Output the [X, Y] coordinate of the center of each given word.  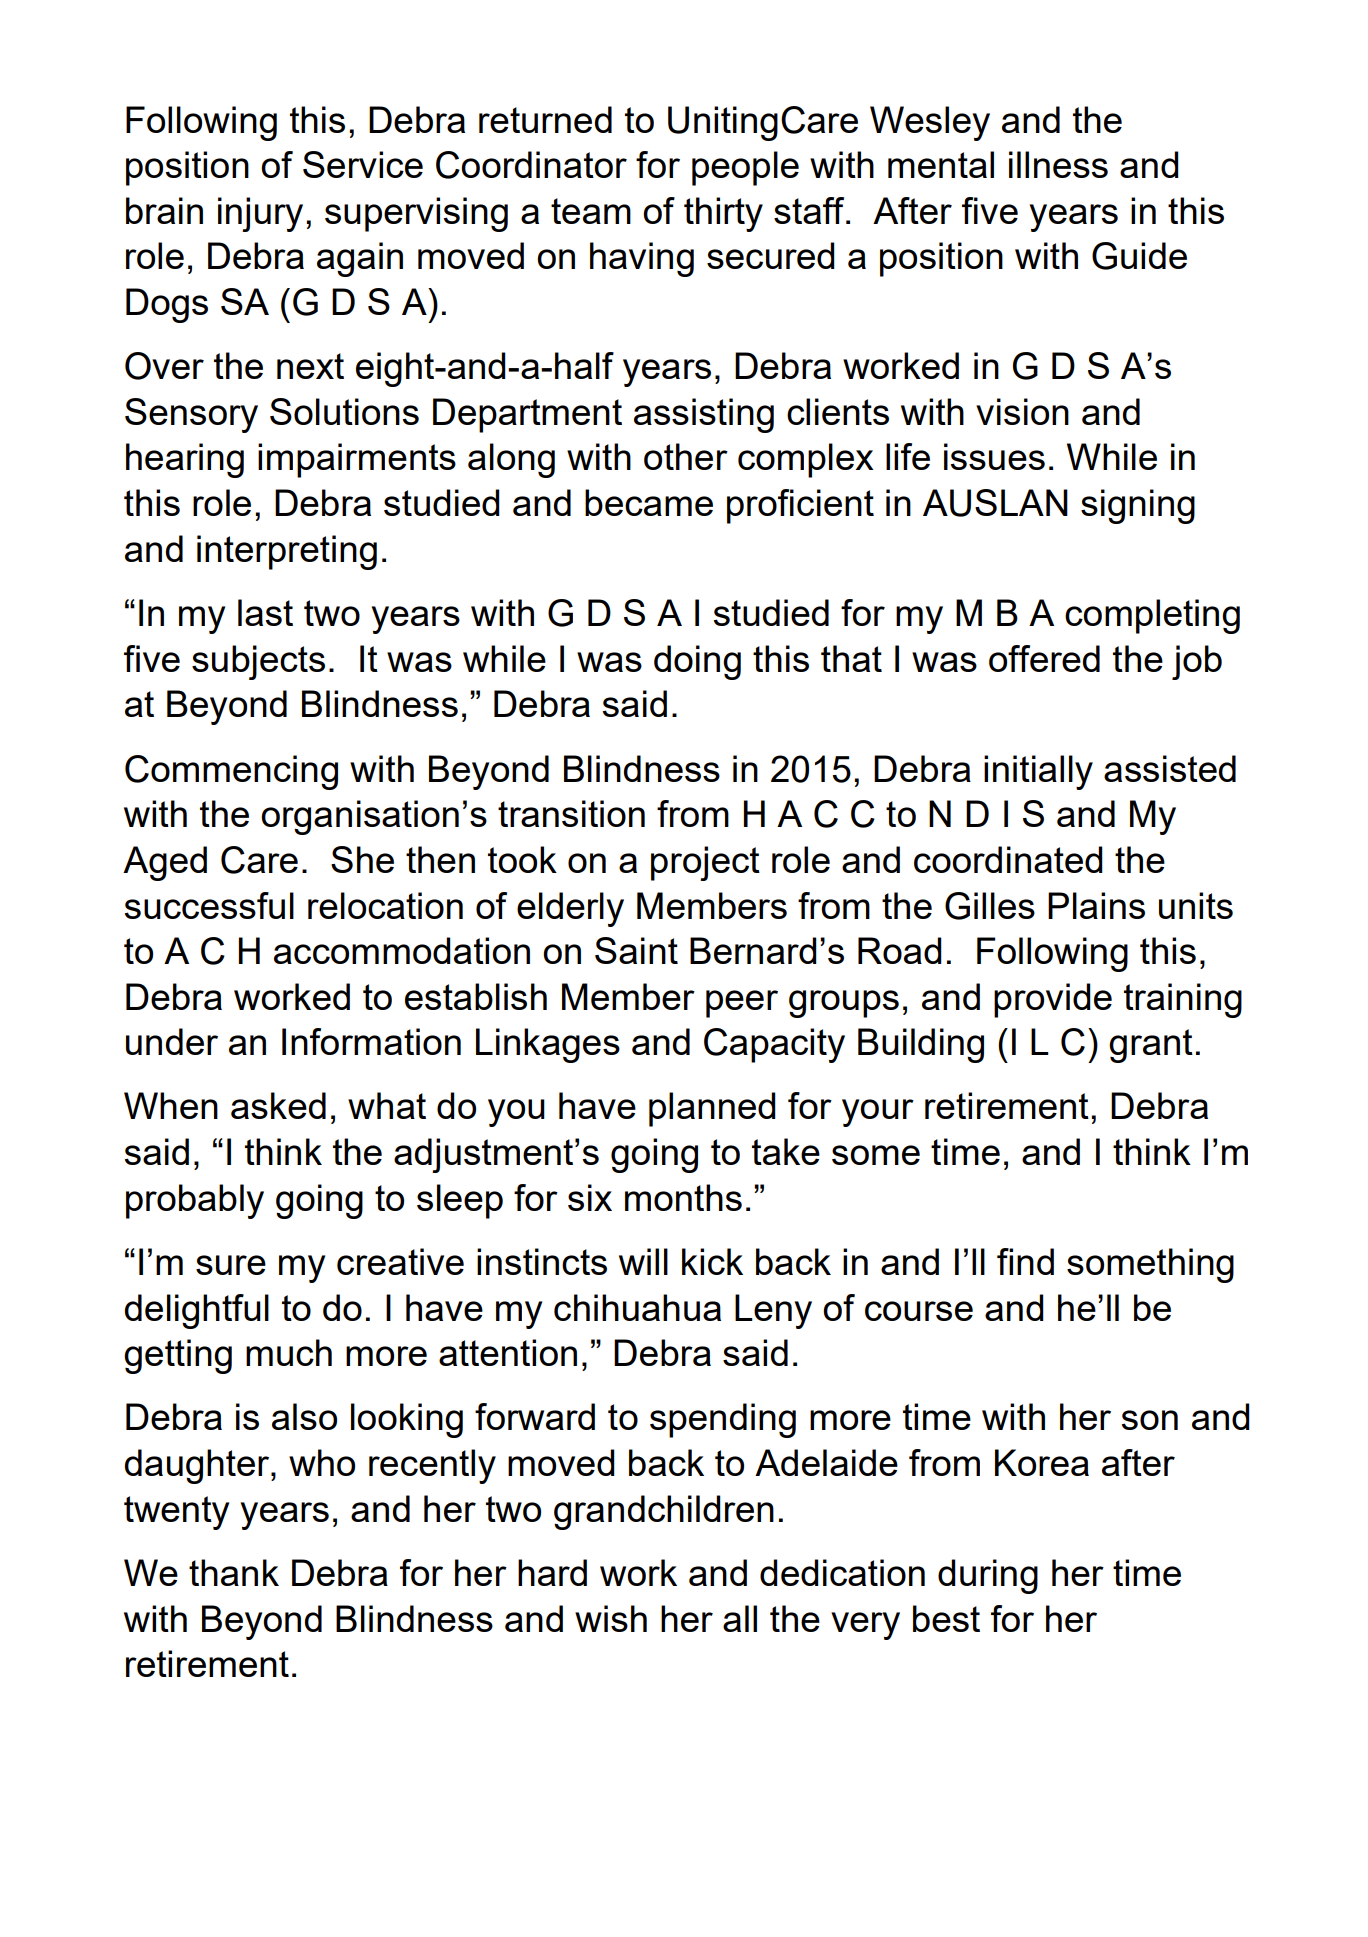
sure [231, 1265]
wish [611, 1618]
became [649, 502]
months [683, 1197]
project [705, 863]
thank [234, 1572]
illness [1058, 164]
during [988, 1576]
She [362, 859]
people [745, 168]
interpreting [287, 552]
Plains [1096, 905]
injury [260, 214]
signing [1138, 506]
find [1025, 1261]
